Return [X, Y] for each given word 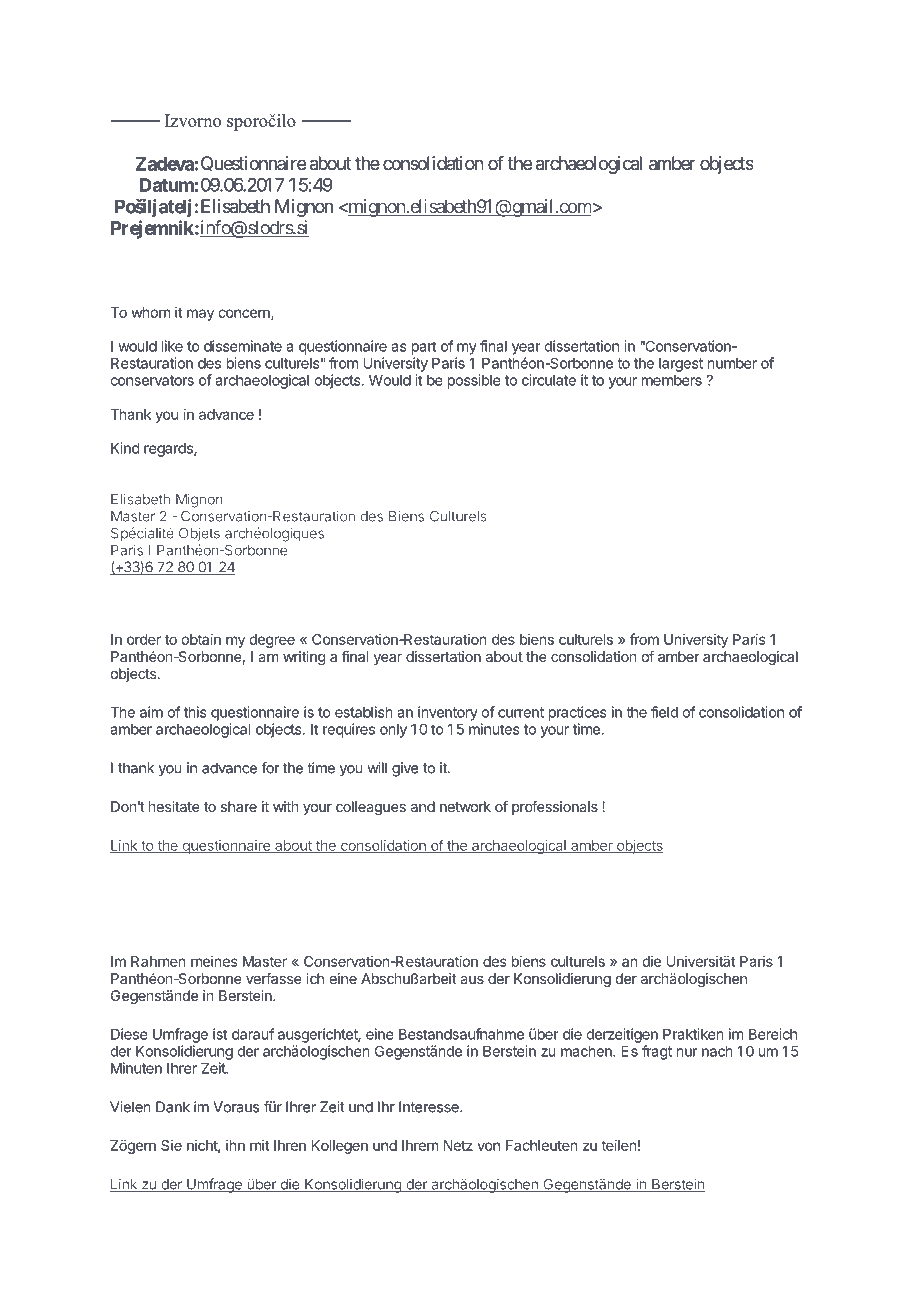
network [465, 806]
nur [687, 1052]
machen [587, 1051]
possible [474, 381]
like [172, 346]
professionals [555, 808]
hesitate [174, 806]
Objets [199, 534]
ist [220, 1034]
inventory [448, 713]
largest [681, 365]
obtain [201, 639]
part [424, 348]
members [672, 380]
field [664, 712]
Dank [173, 1107]
